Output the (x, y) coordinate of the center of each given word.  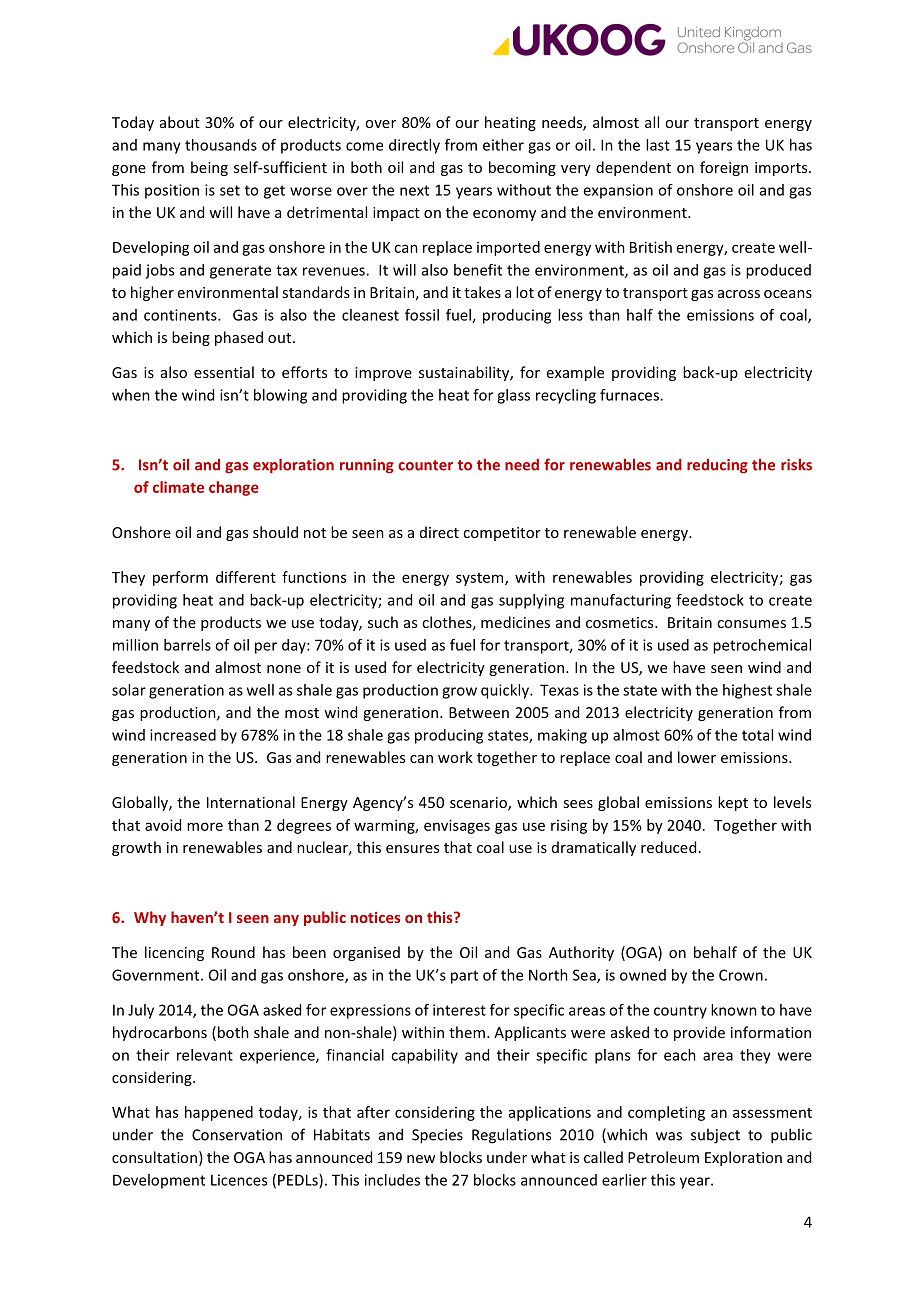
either (503, 145)
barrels (187, 645)
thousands (221, 145)
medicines (515, 622)
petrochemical (762, 646)
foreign (724, 168)
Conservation (237, 1135)
